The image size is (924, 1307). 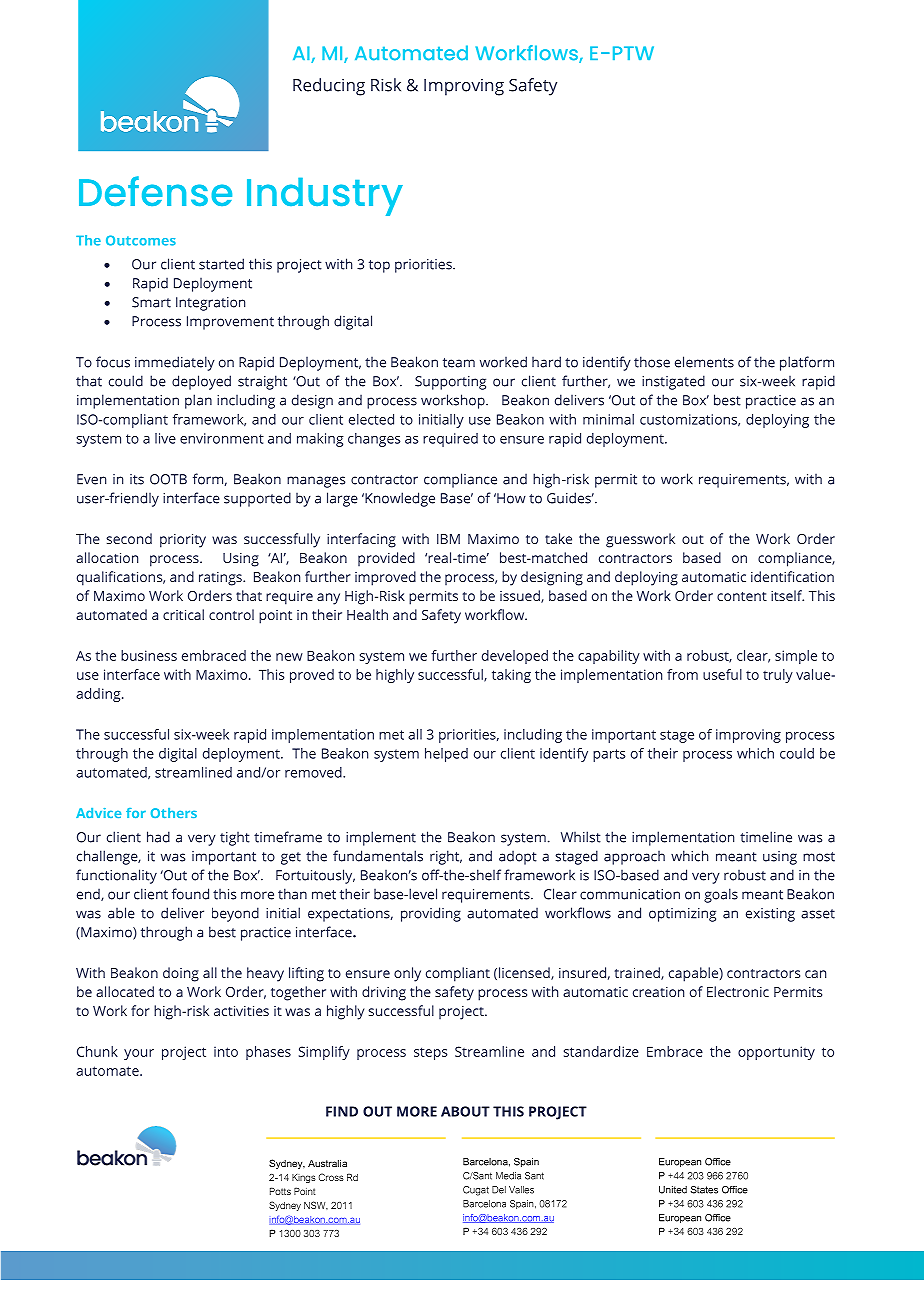 I want to click on useful, so click(x=722, y=674).
